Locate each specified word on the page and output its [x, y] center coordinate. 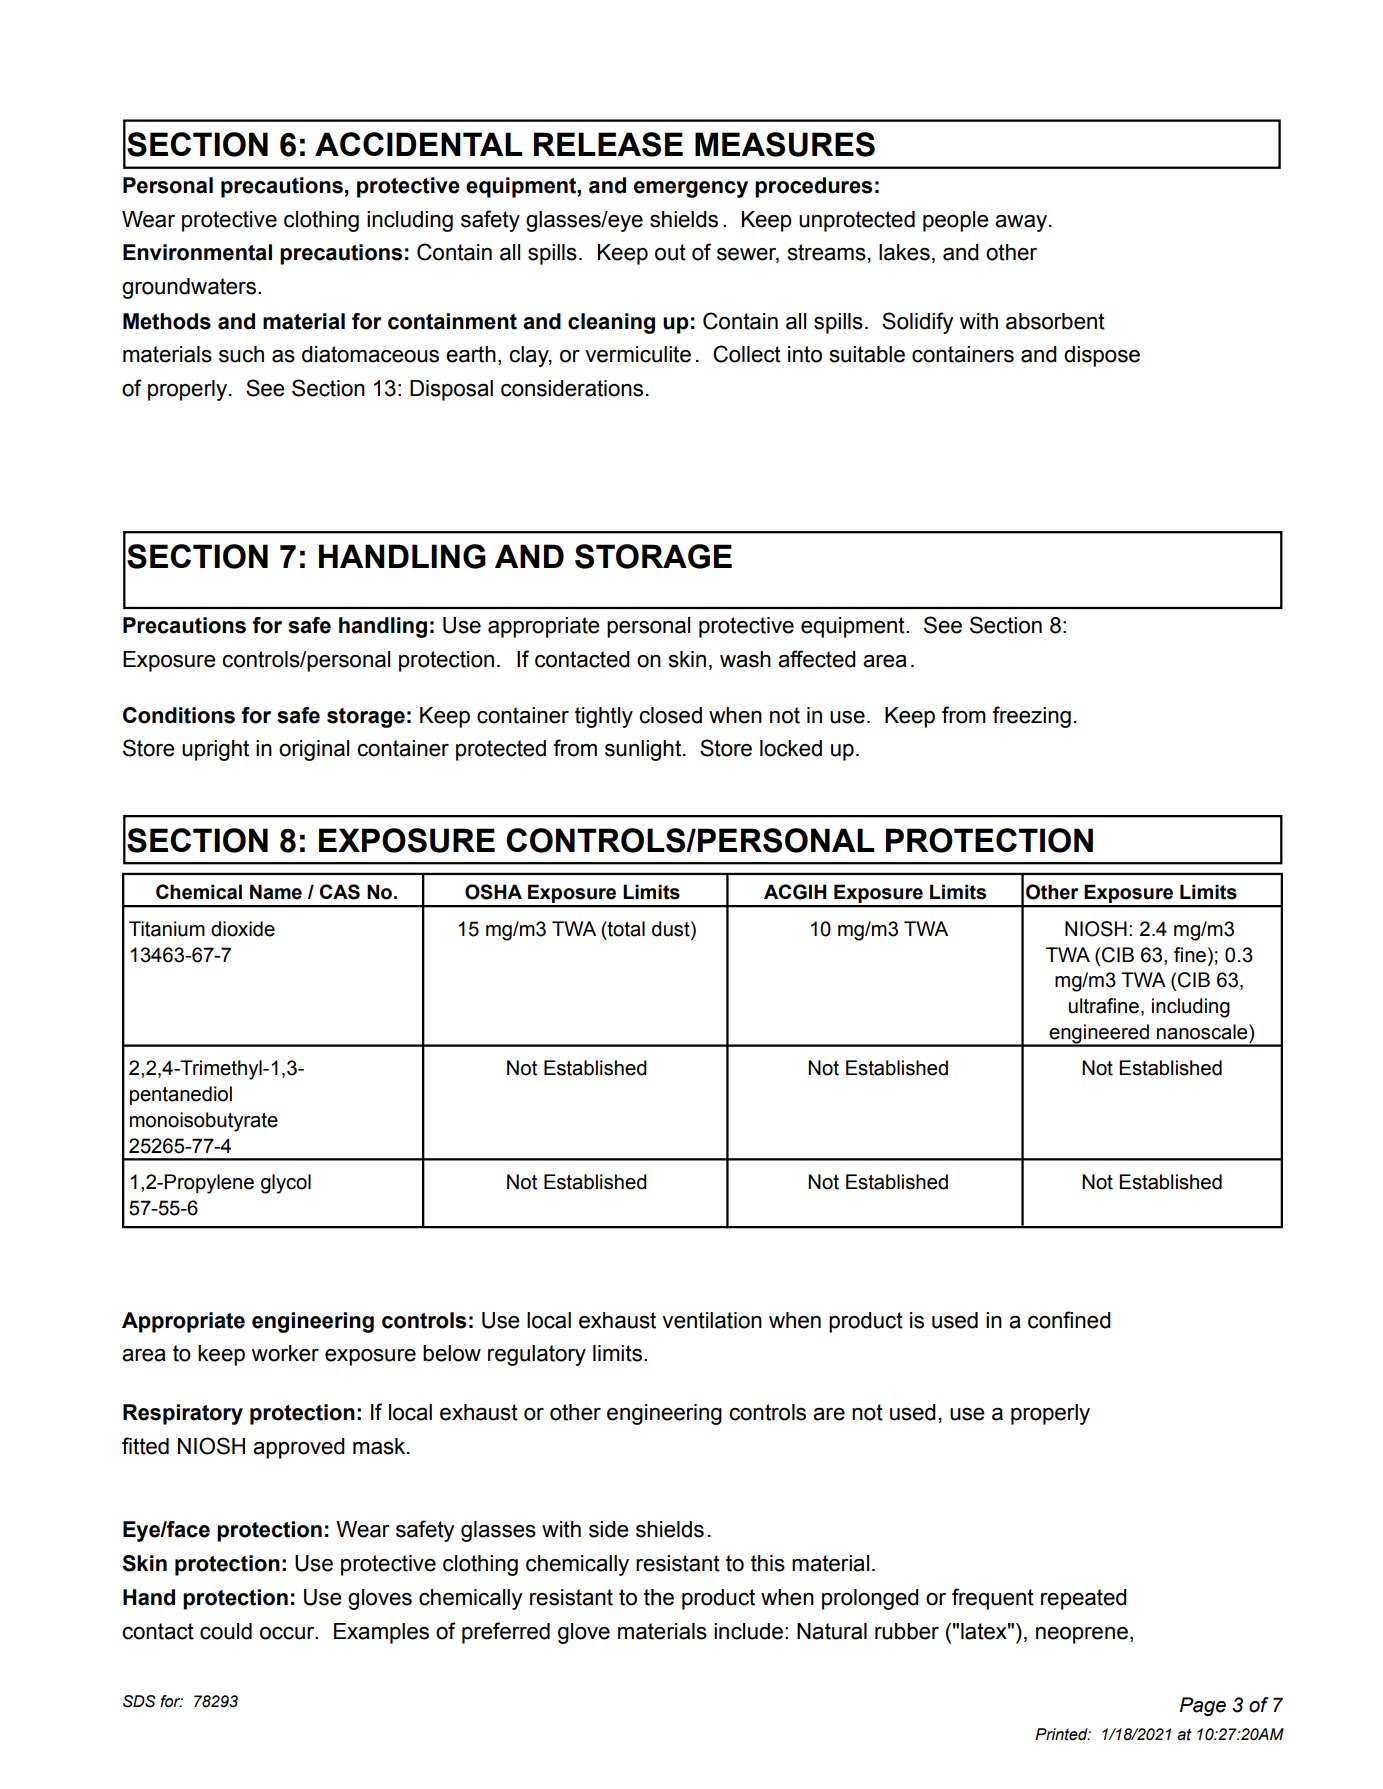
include [748, 1631]
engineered [1099, 1035]
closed [670, 715]
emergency [691, 189]
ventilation [712, 1320]
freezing [1031, 717]
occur [288, 1633]
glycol [286, 1184]
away [1021, 223]
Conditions [179, 715]
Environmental [197, 252]
